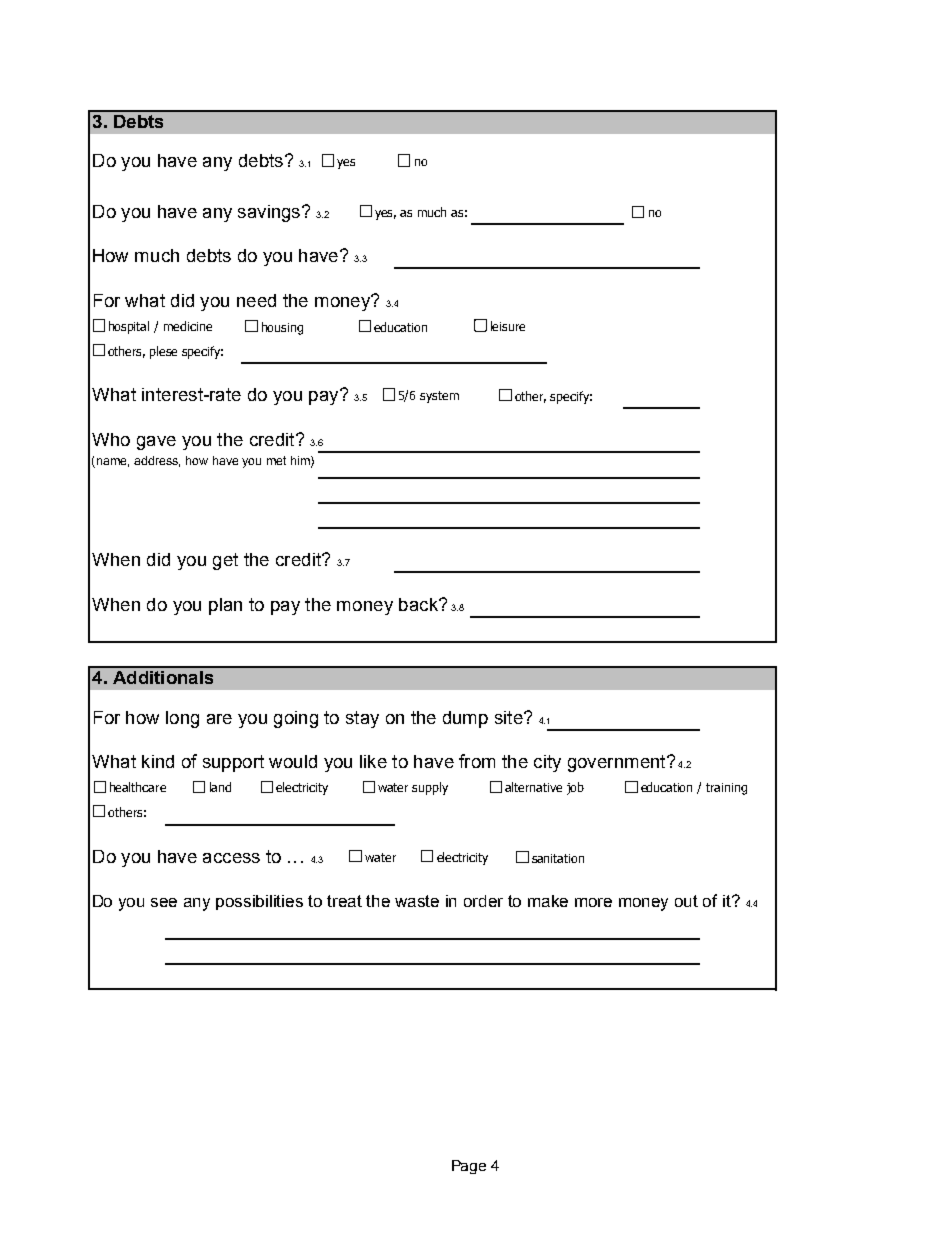 Image resolution: width=952 pixels, height=1233 pixels. Describe the element at coordinates (508, 326) in the screenshot. I see `leisure` at that location.
